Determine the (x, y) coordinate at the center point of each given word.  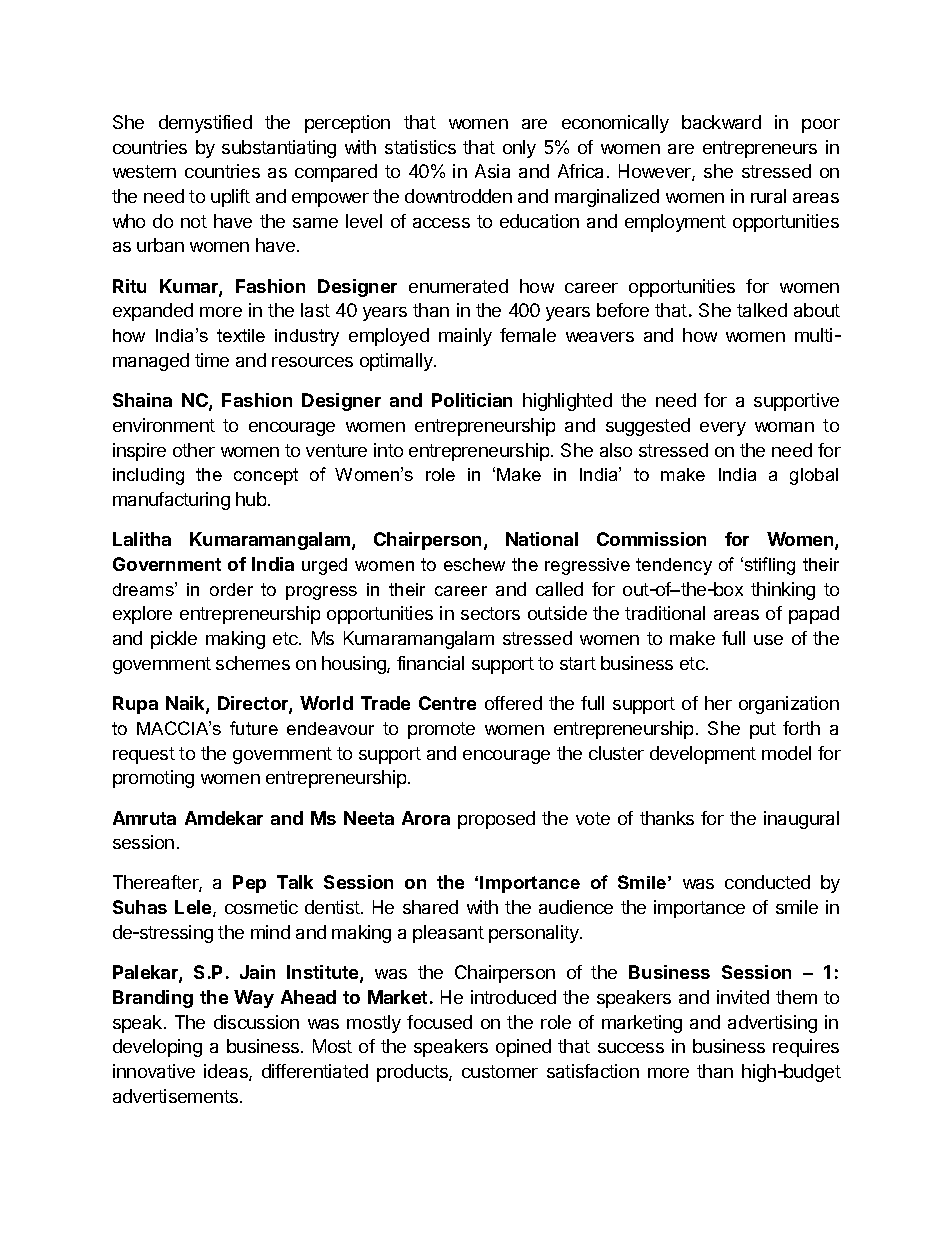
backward (721, 122)
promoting (153, 779)
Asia (492, 171)
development (703, 755)
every (723, 429)
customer (500, 1071)
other (194, 450)
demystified (205, 124)
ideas (227, 1072)
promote (441, 730)
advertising (772, 1024)
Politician (472, 400)
